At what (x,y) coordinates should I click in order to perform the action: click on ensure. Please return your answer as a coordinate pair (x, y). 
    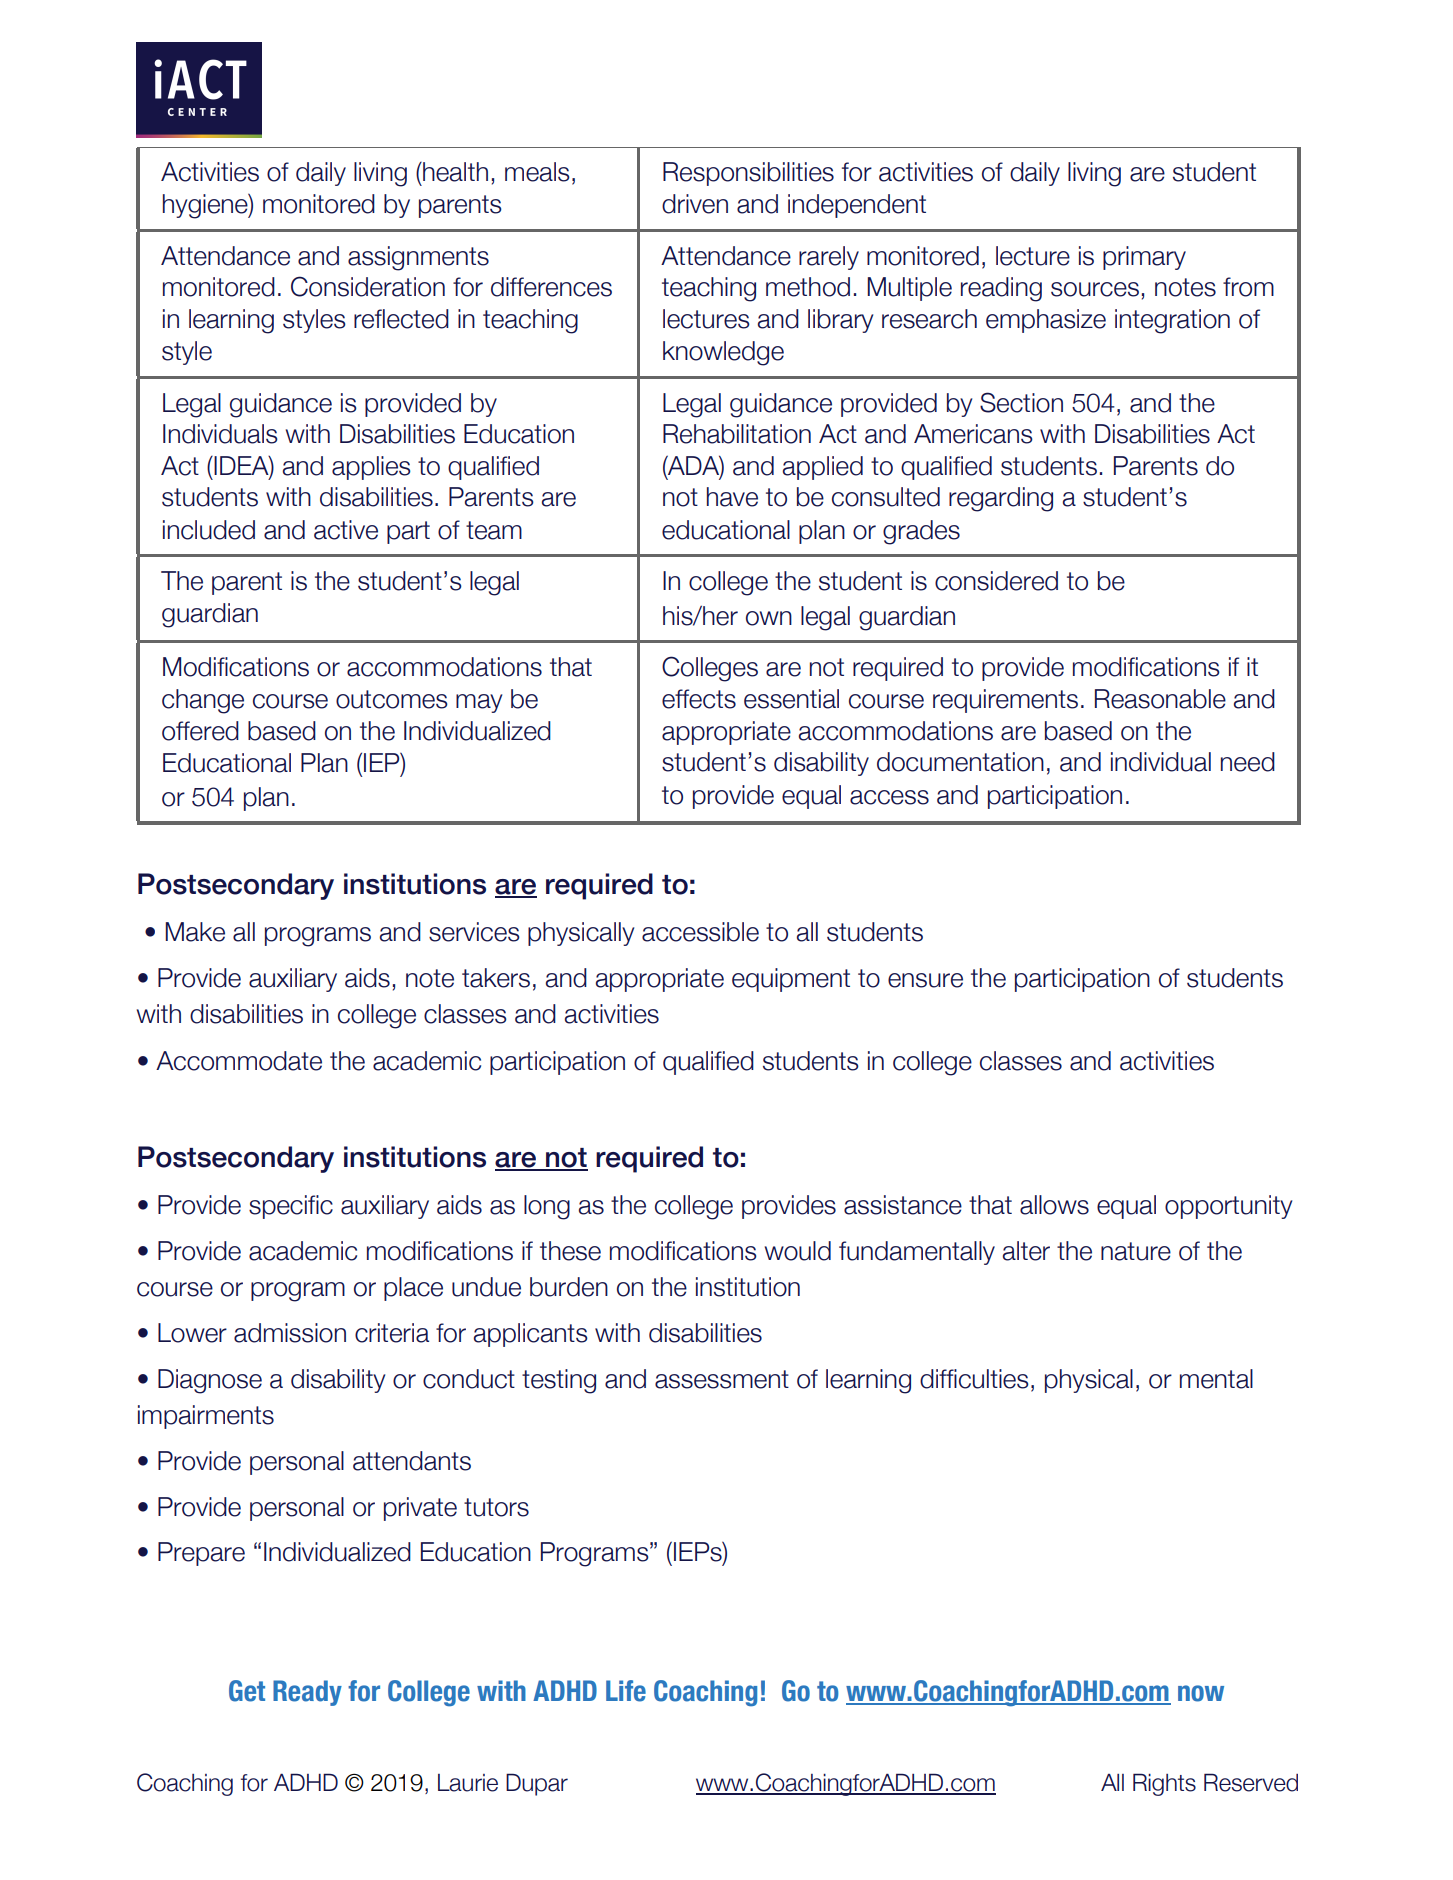
    Looking at the image, I should click on (925, 980).
